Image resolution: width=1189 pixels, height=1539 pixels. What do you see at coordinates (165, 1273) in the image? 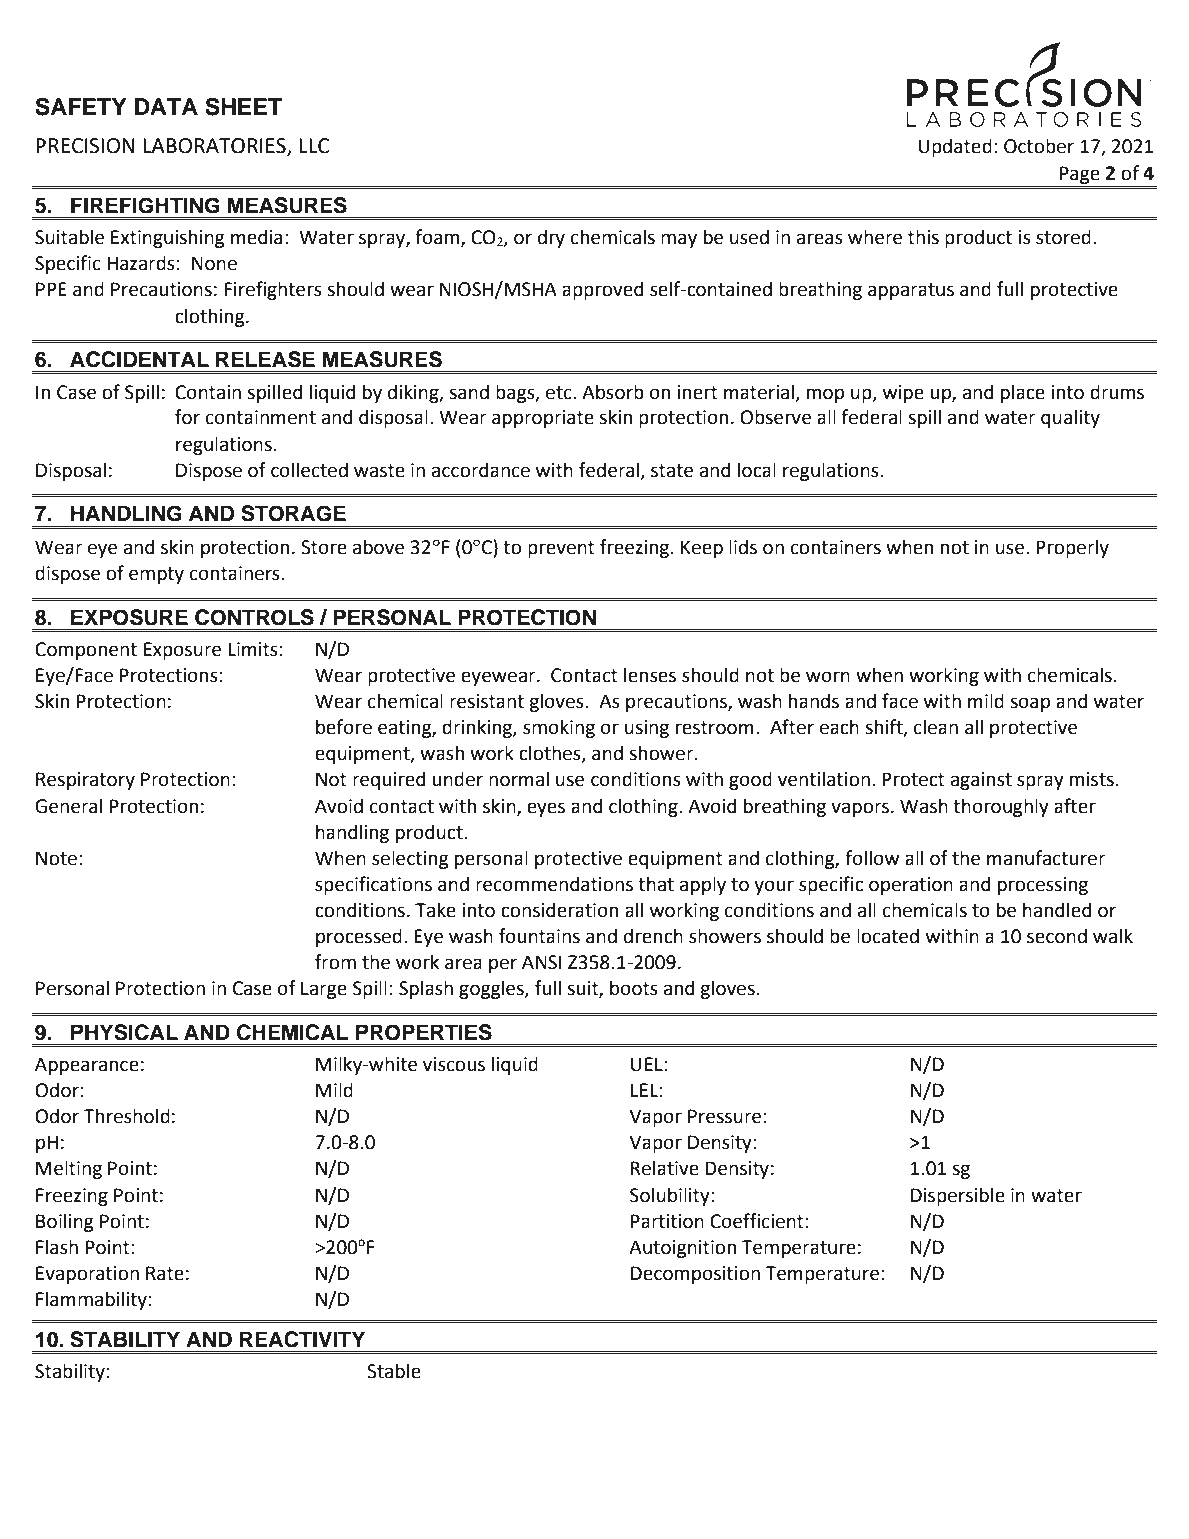
I see `Rate` at bounding box center [165, 1273].
